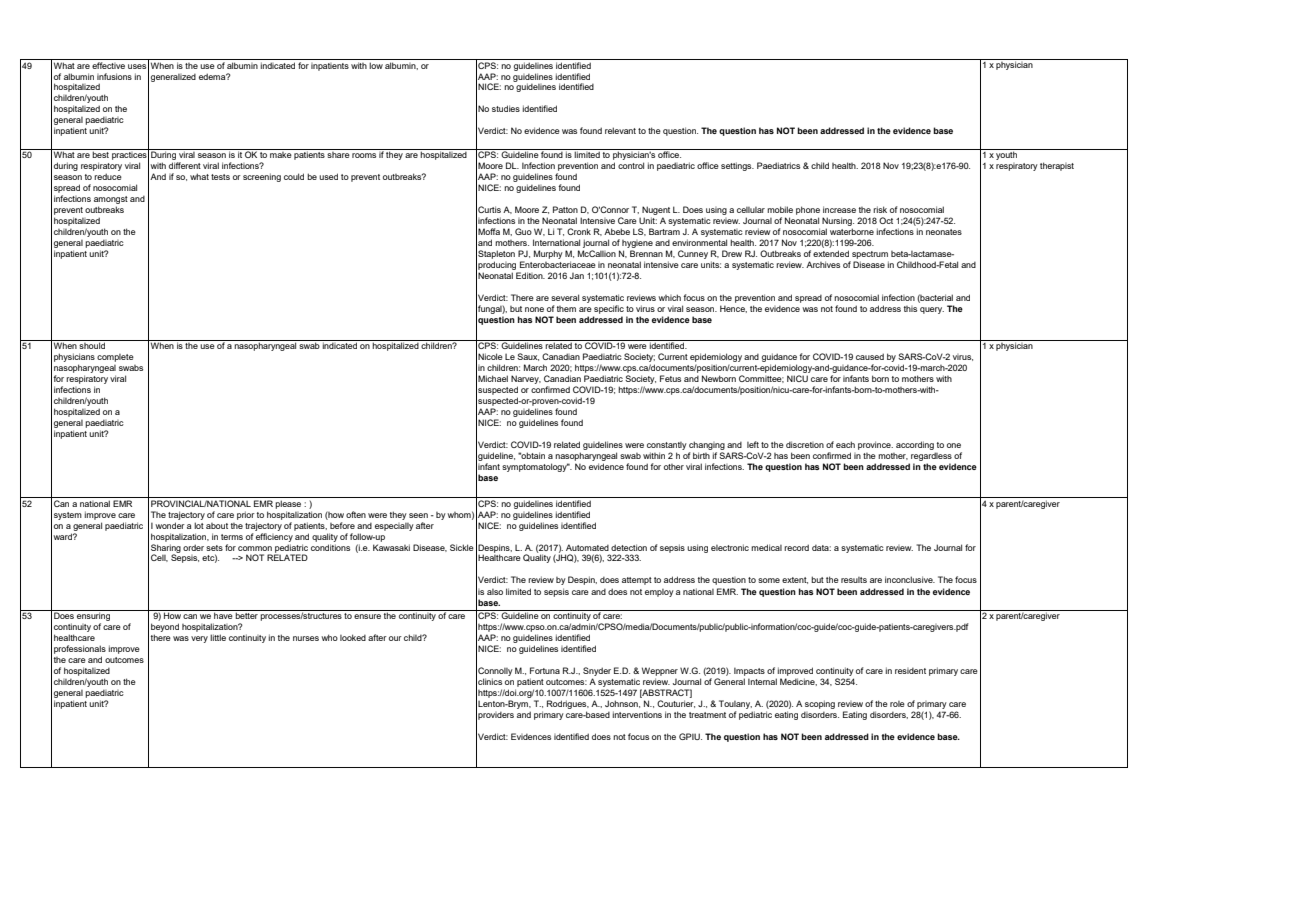  I want to click on Snyder, so click(597, 671).
